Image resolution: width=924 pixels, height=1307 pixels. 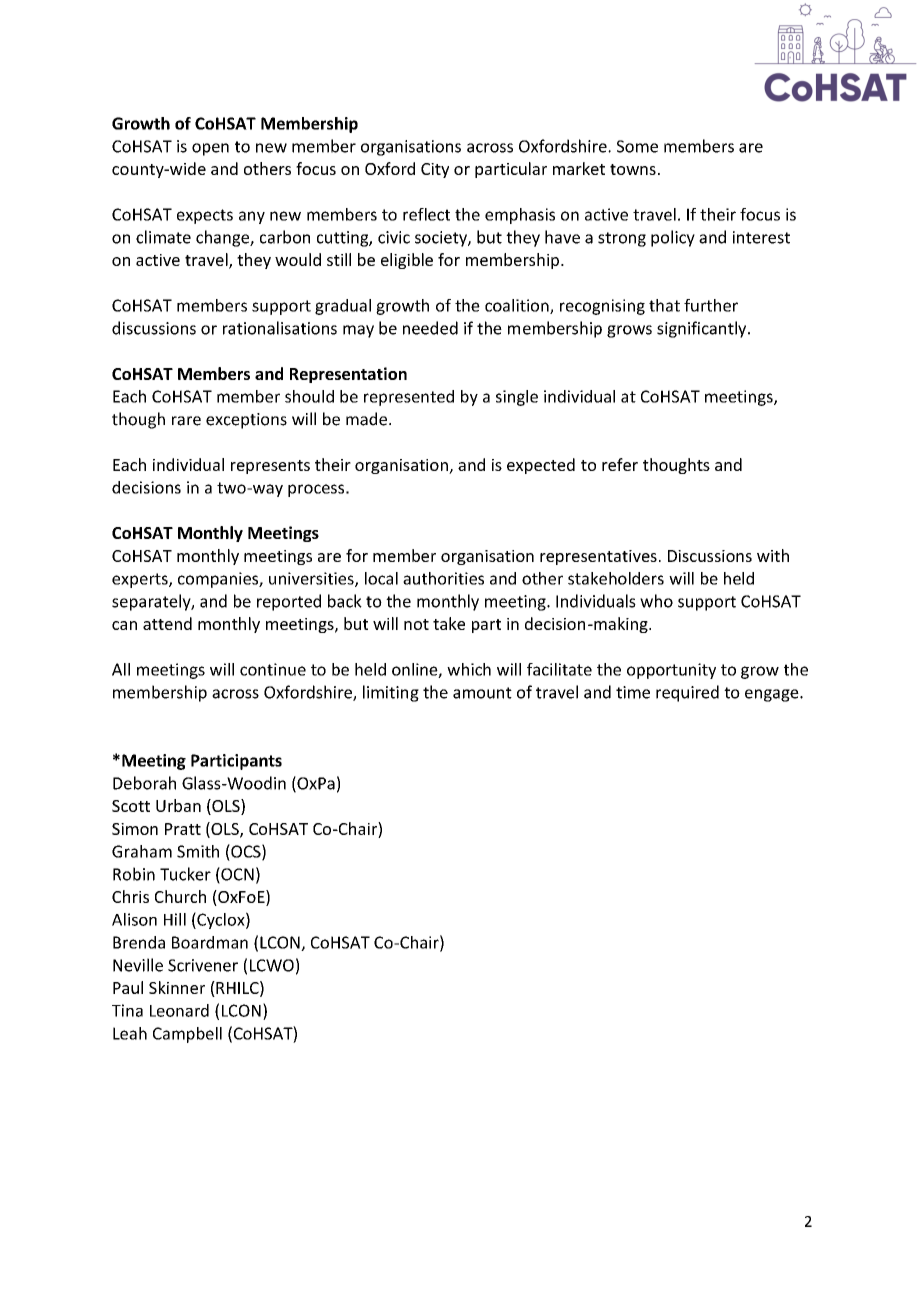 What do you see at coordinates (656, 601) in the screenshot?
I see `who` at bounding box center [656, 601].
